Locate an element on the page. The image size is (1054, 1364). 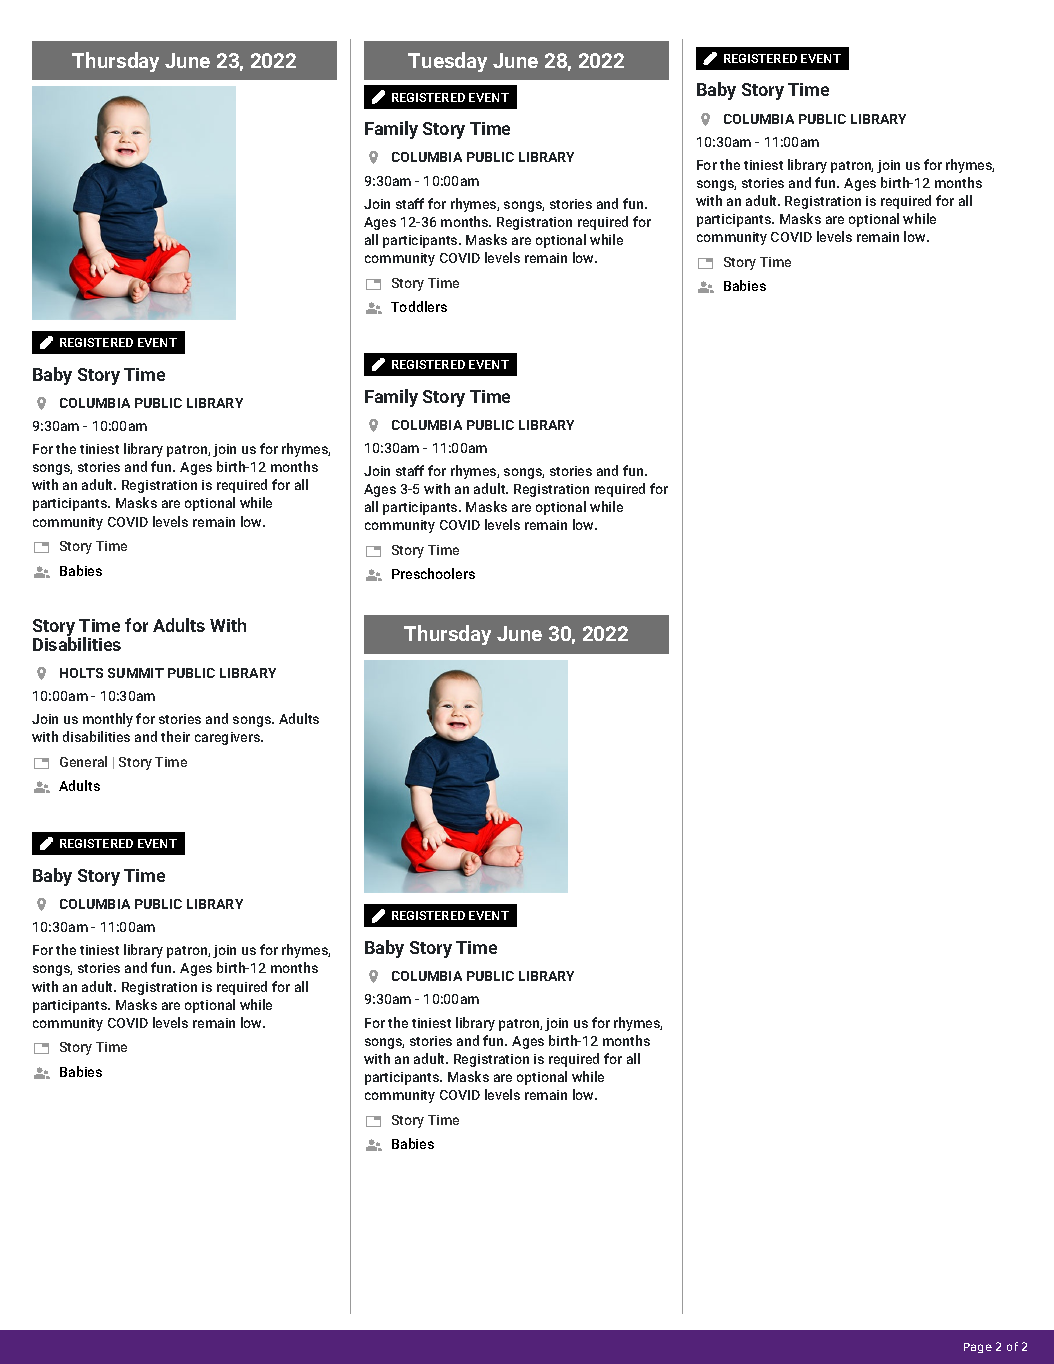
their is located at coordinates (175, 736).
